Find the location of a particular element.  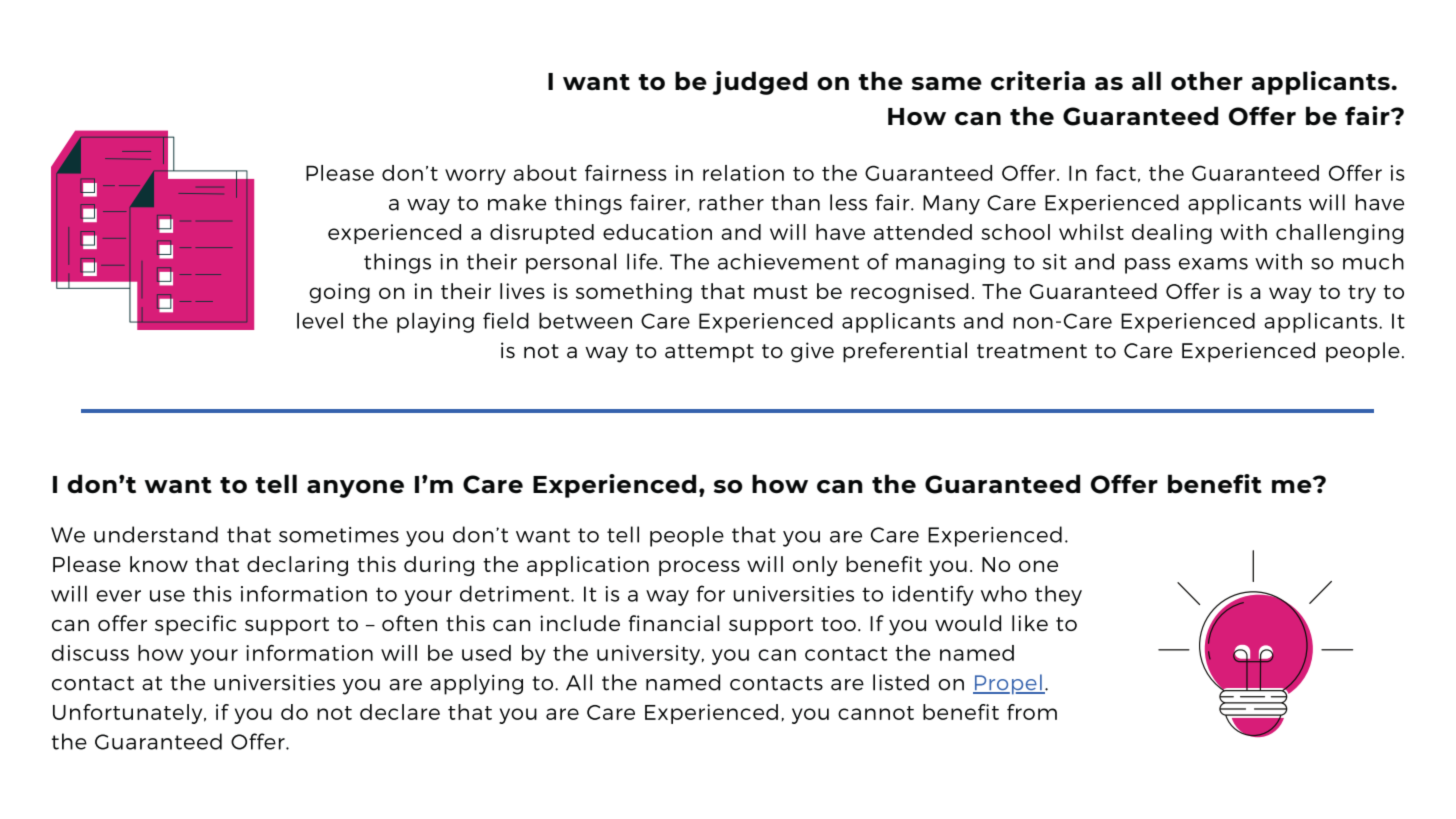

exams is located at coordinates (1213, 264).
